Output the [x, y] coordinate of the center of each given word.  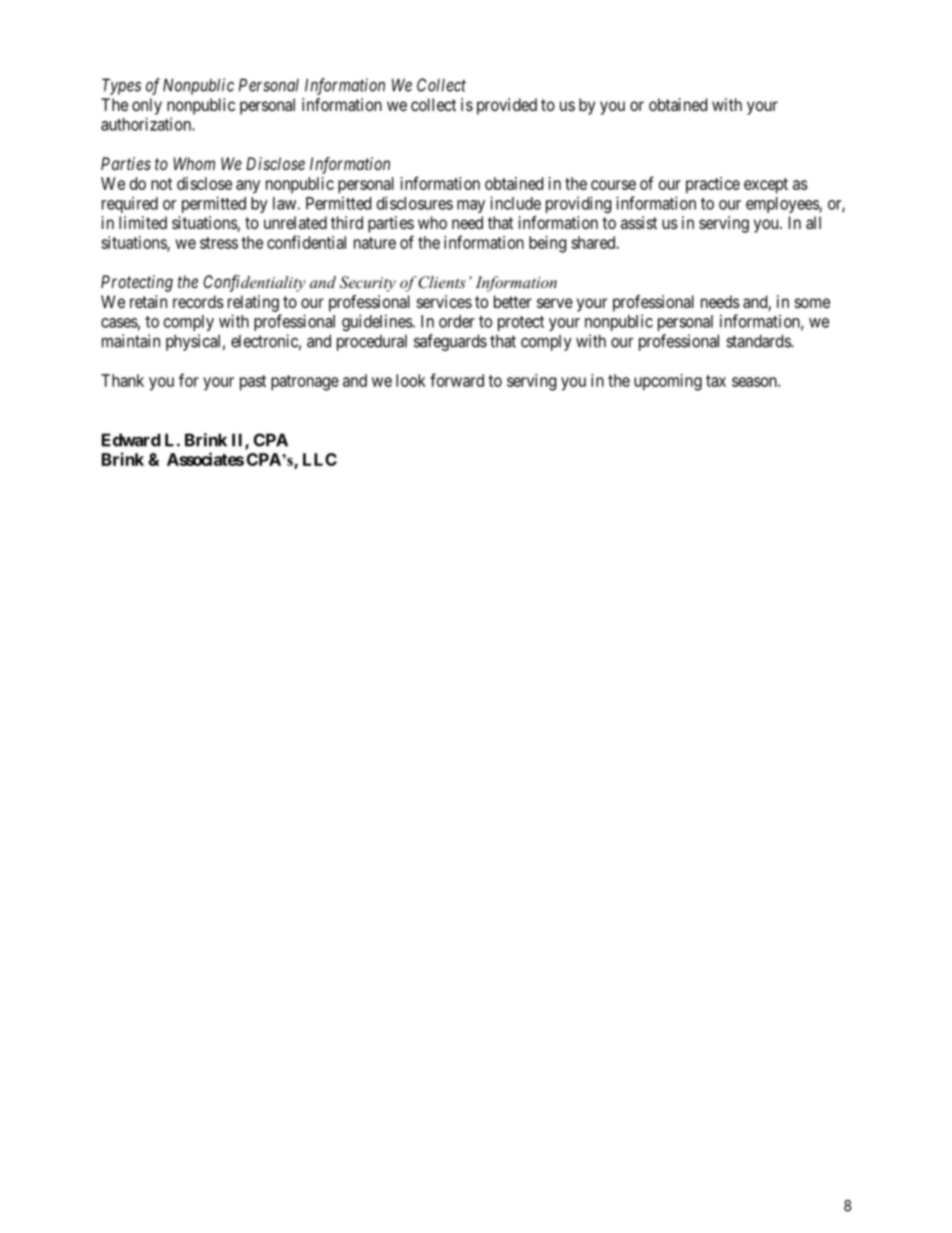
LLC [320, 459]
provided [507, 106]
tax [716, 381]
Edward [131, 440]
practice [713, 185]
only [147, 106]
